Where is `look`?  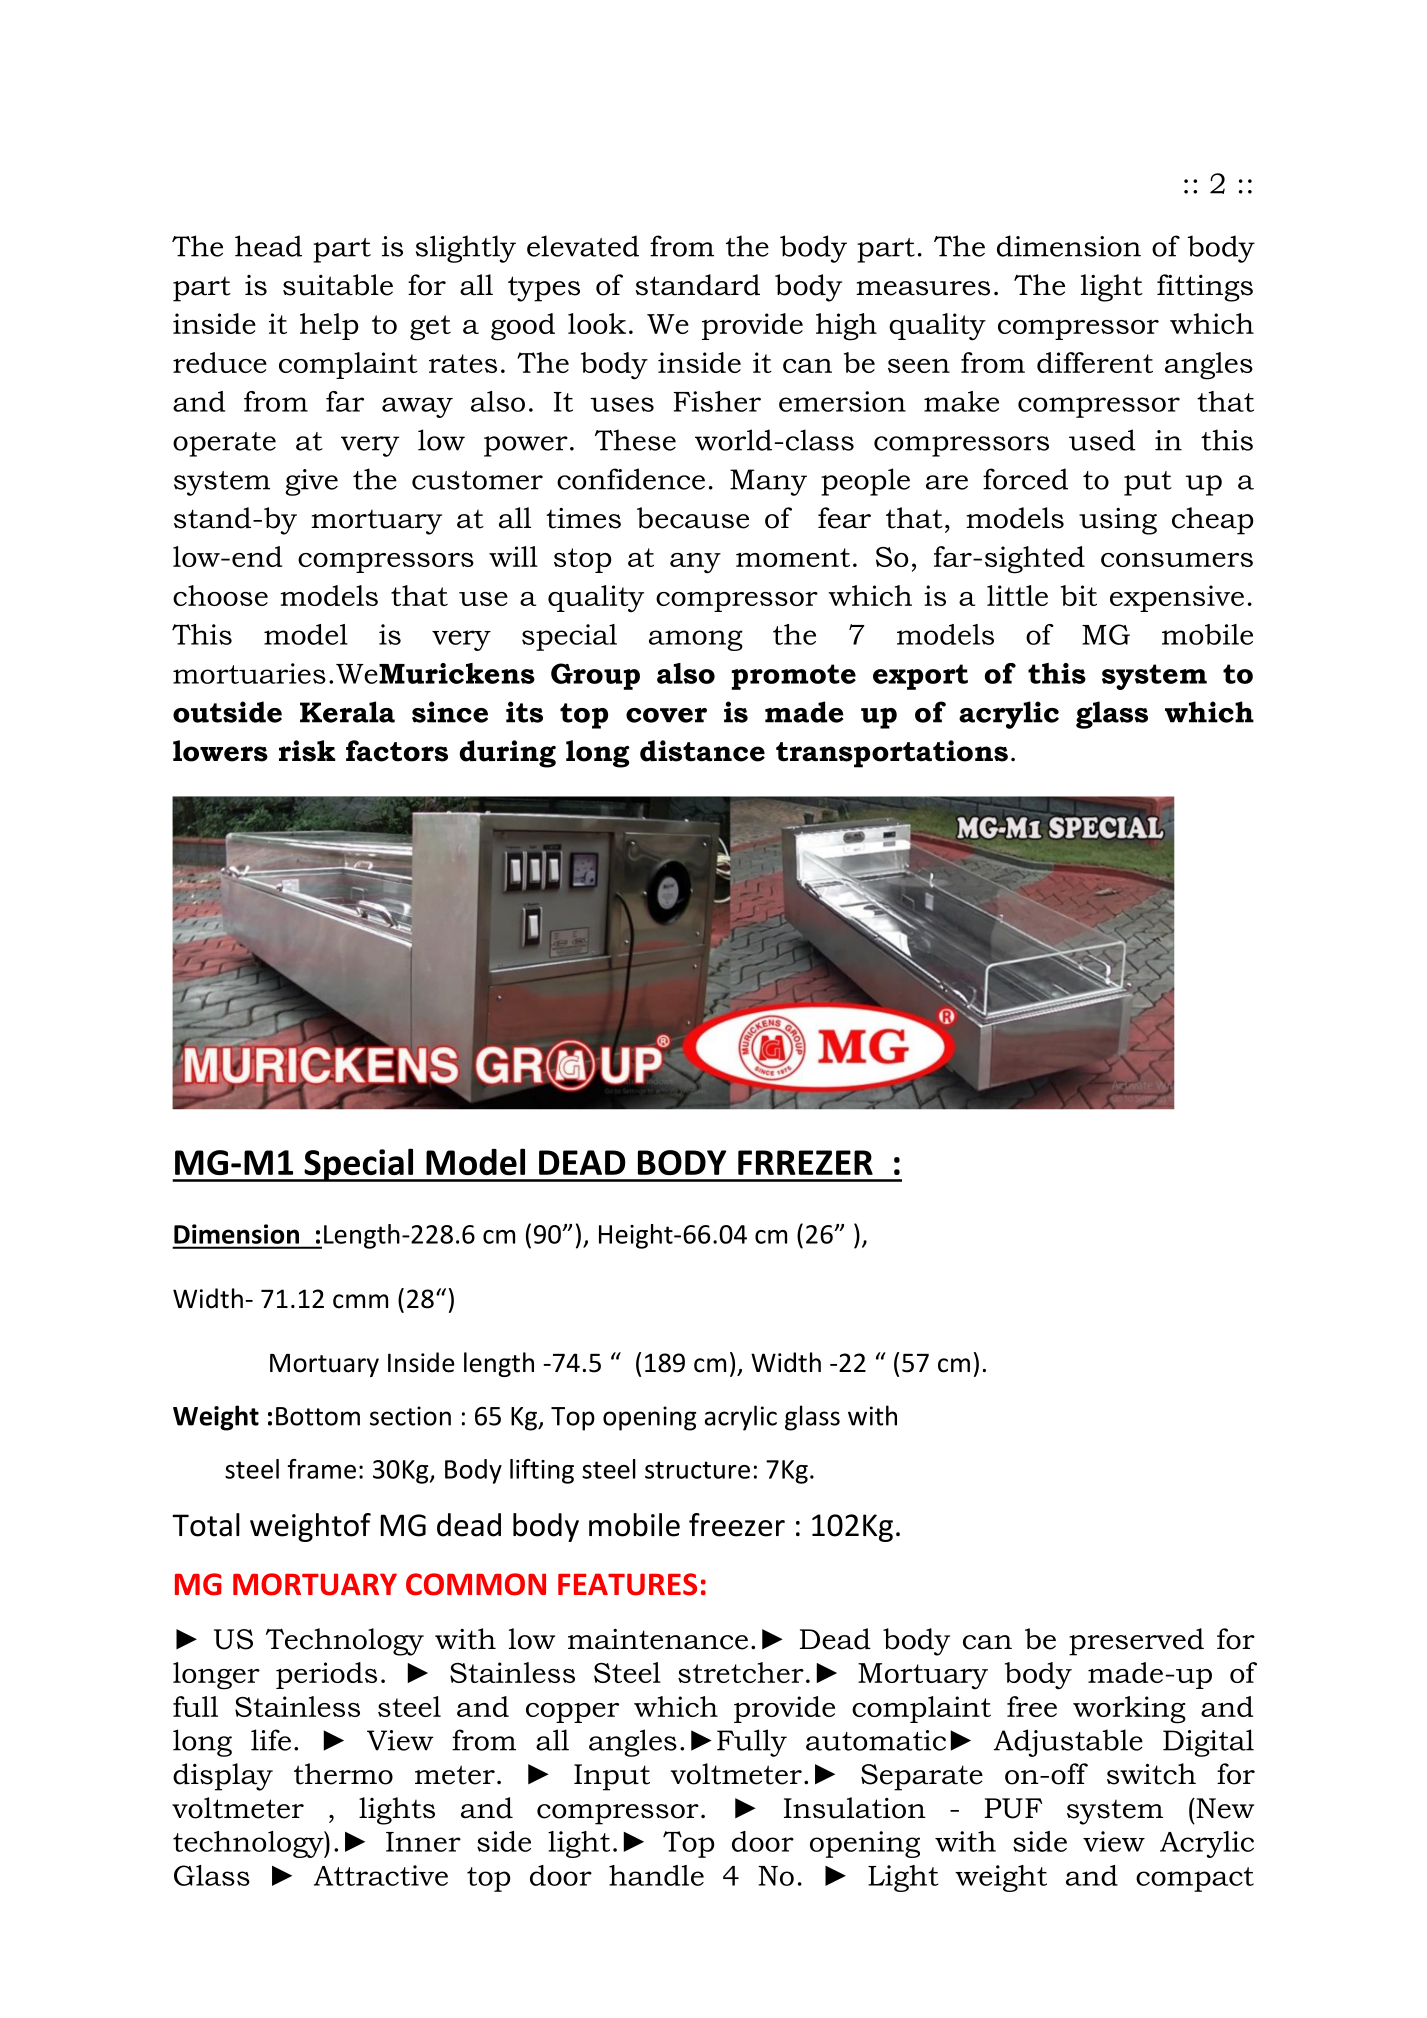 look is located at coordinates (597, 323).
